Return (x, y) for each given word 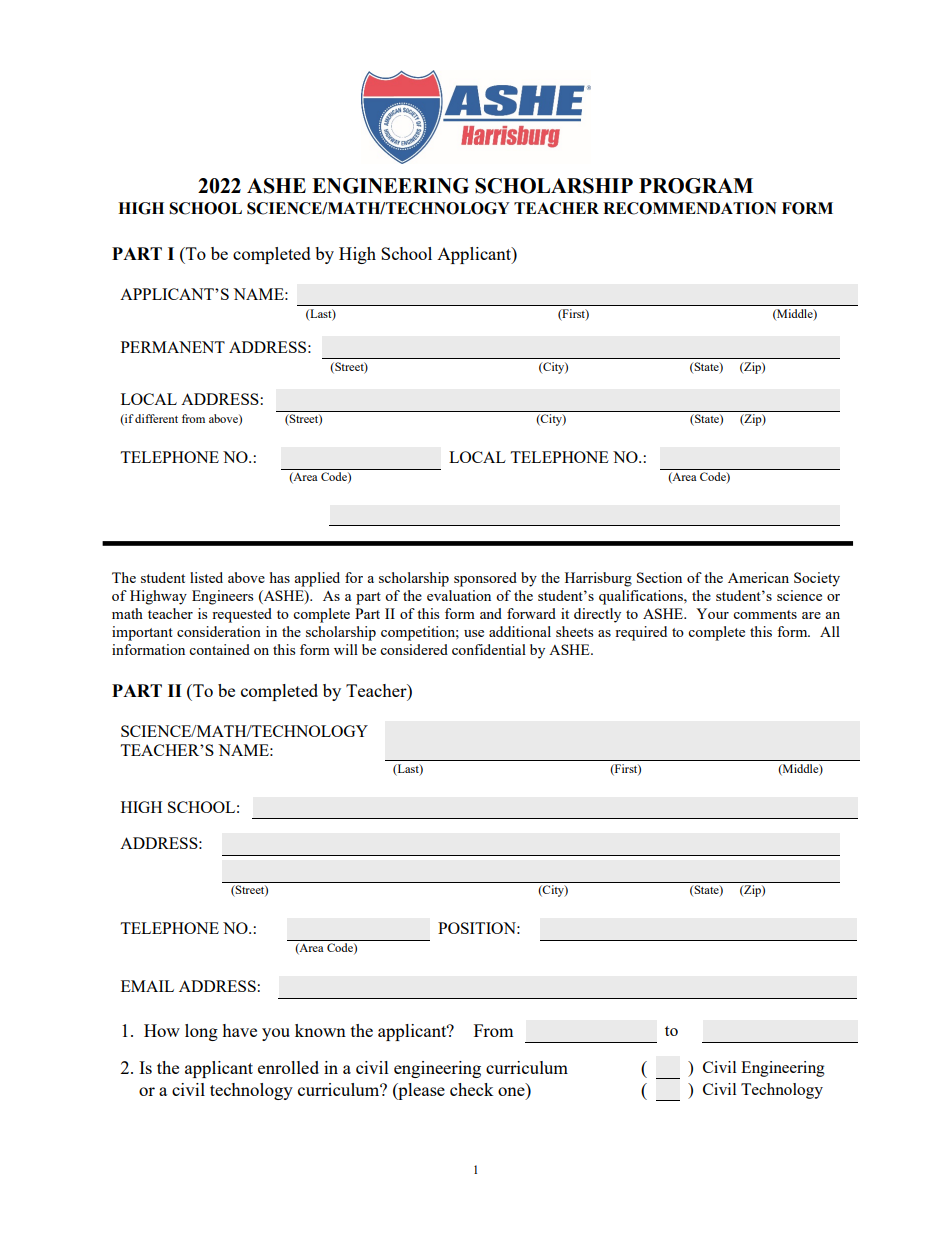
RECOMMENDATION (690, 208)
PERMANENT (173, 347)
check (471, 1089)
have (239, 1030)
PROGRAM (696, 186)
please (420, 1091)
